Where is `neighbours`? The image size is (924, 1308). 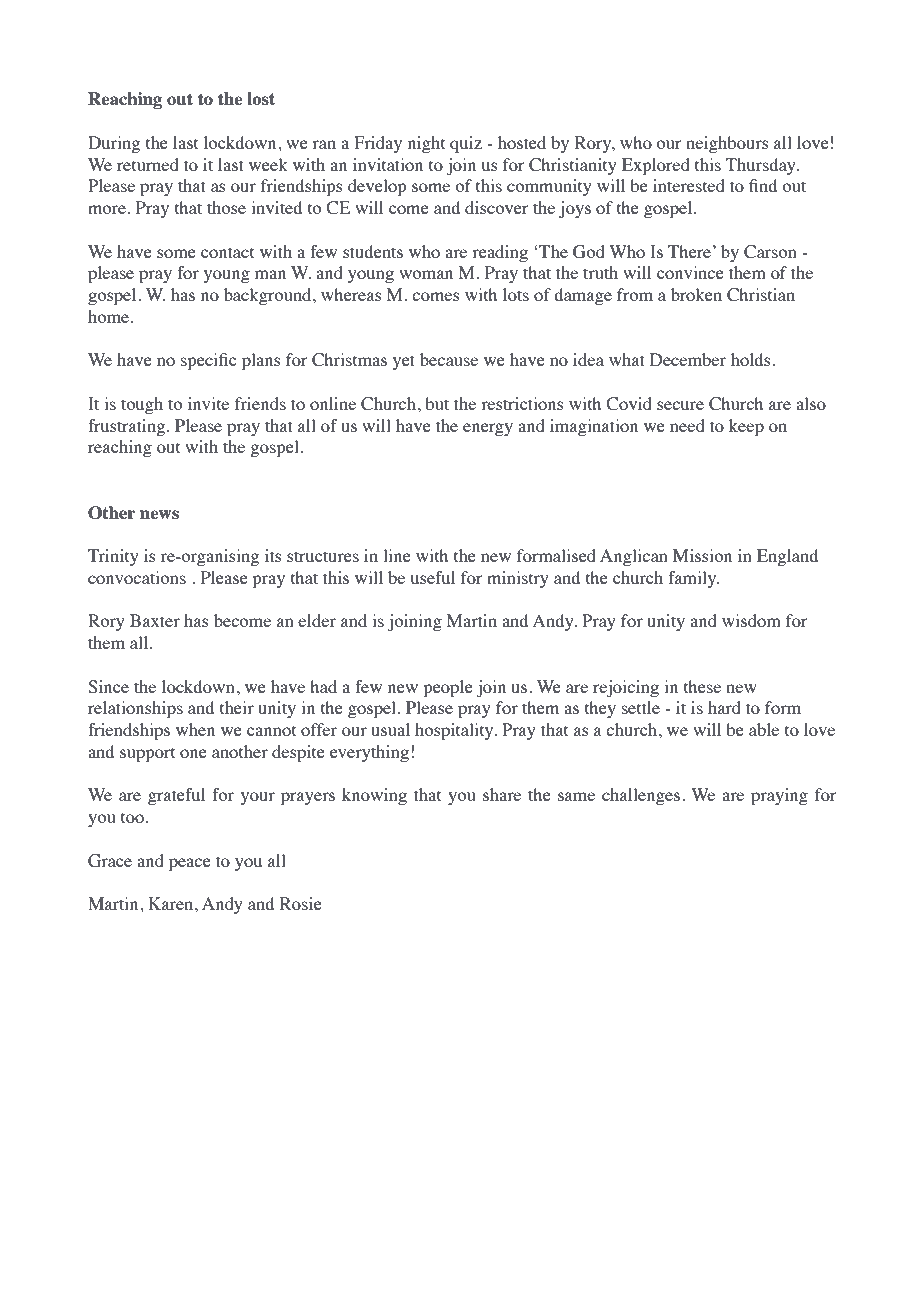
neighbours is located at coordinates (727, 144).
